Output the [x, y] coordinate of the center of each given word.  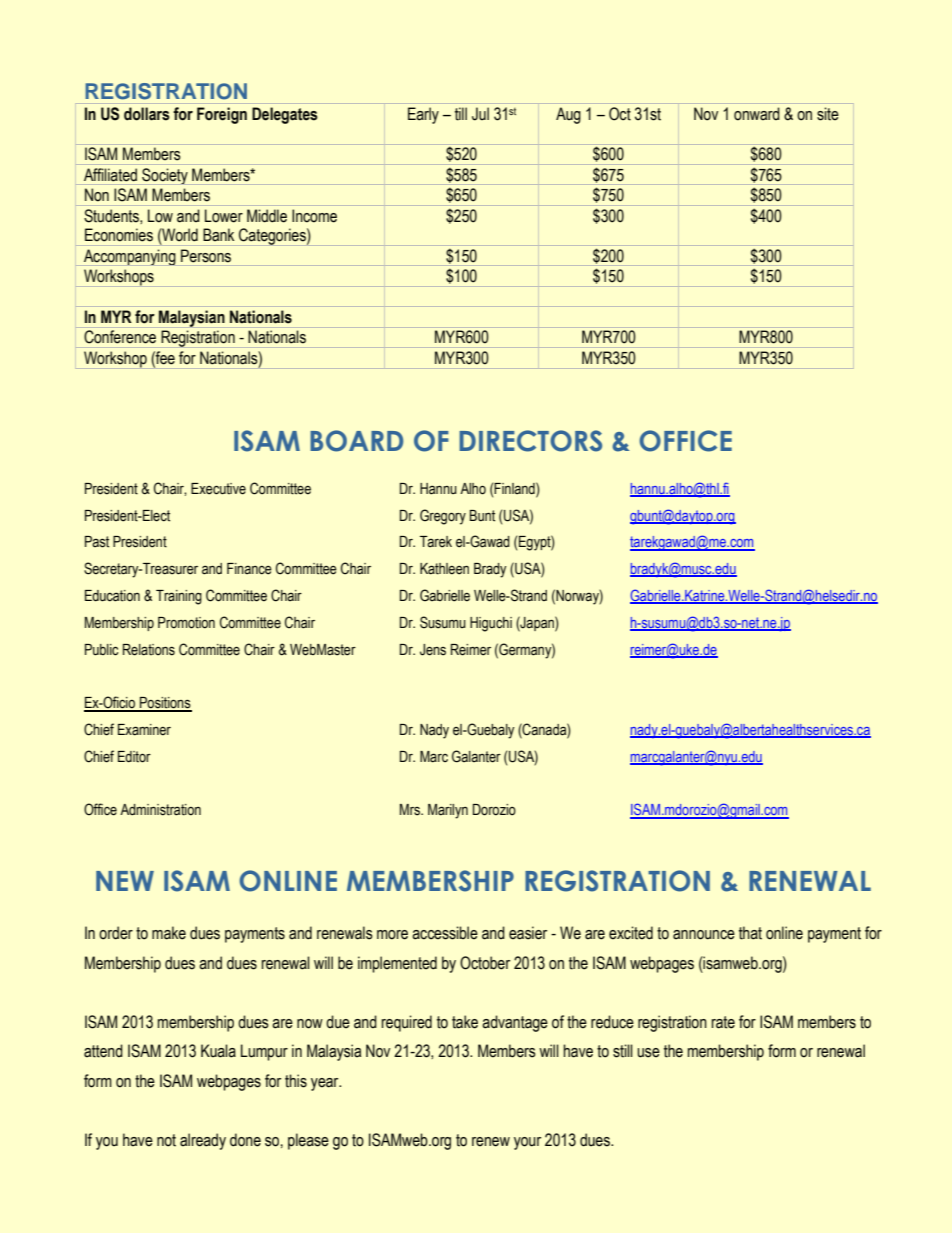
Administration [160, 810]
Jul [480, 114]
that [750, 933]
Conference [120, 336]
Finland [515, 488]
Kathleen [444, 569]
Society [165, 176]
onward [757, 114]
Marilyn [448, 811]
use [648, 1053]
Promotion [186, 623]
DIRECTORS [530, 441]
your [527, 1143]
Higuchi [491, 624]
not [166, 1140]
